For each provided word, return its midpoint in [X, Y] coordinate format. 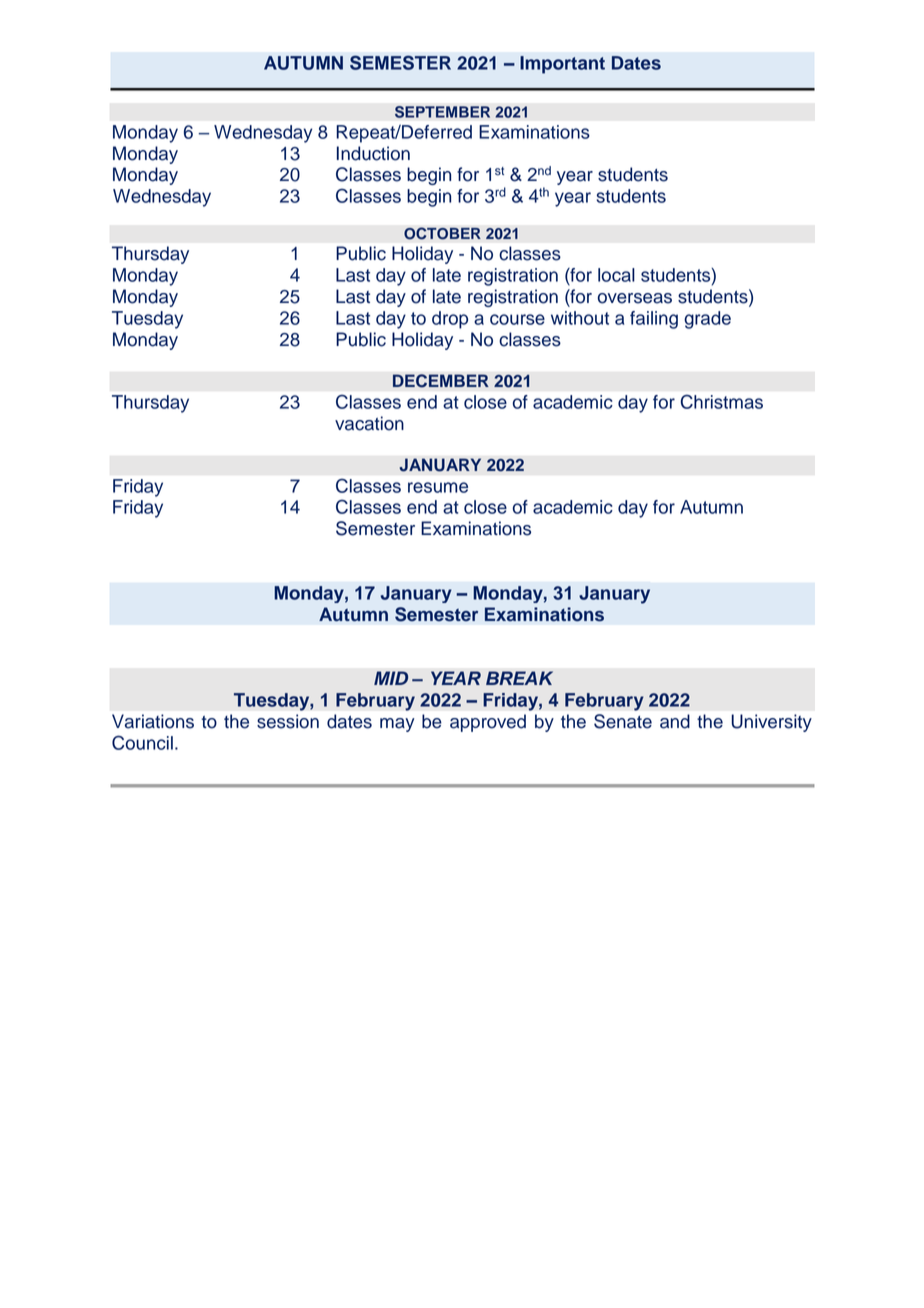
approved [488, 723]
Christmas [722, 402]
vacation [369, 423]
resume [438, 487]
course [517, 319]
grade [707, 320]
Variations [153, 721]
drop [450, 320]
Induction [373, 153]
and [675, 721]
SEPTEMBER [442, 112]
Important [562, 65]
